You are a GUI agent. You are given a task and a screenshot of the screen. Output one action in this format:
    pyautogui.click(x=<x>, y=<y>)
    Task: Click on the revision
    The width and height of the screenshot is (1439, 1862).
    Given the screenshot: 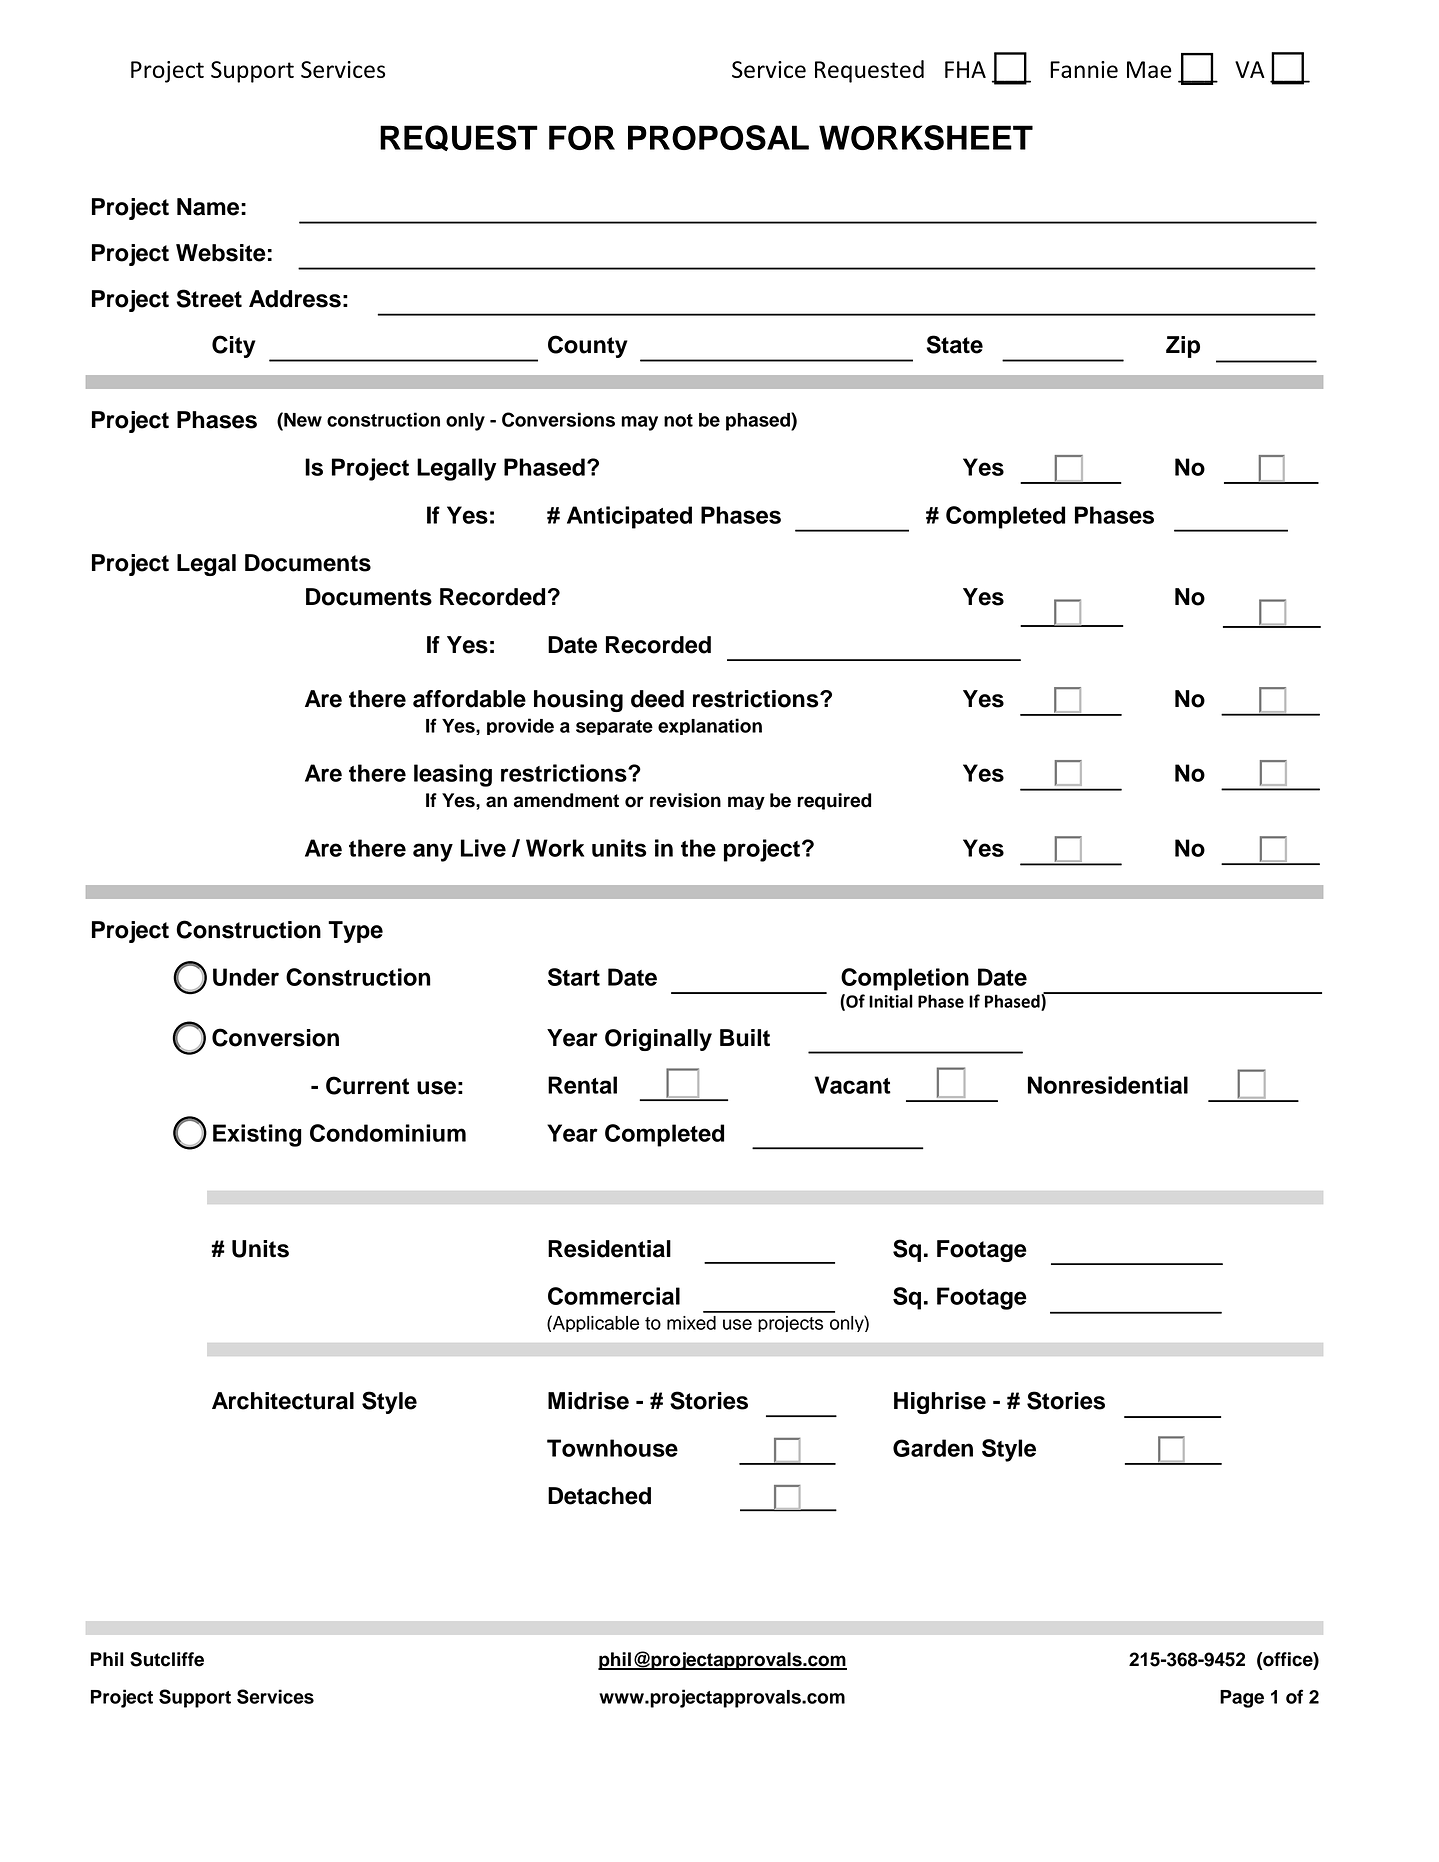 What is the action you would take?
    pyautogui.click(x=685, y=800)
